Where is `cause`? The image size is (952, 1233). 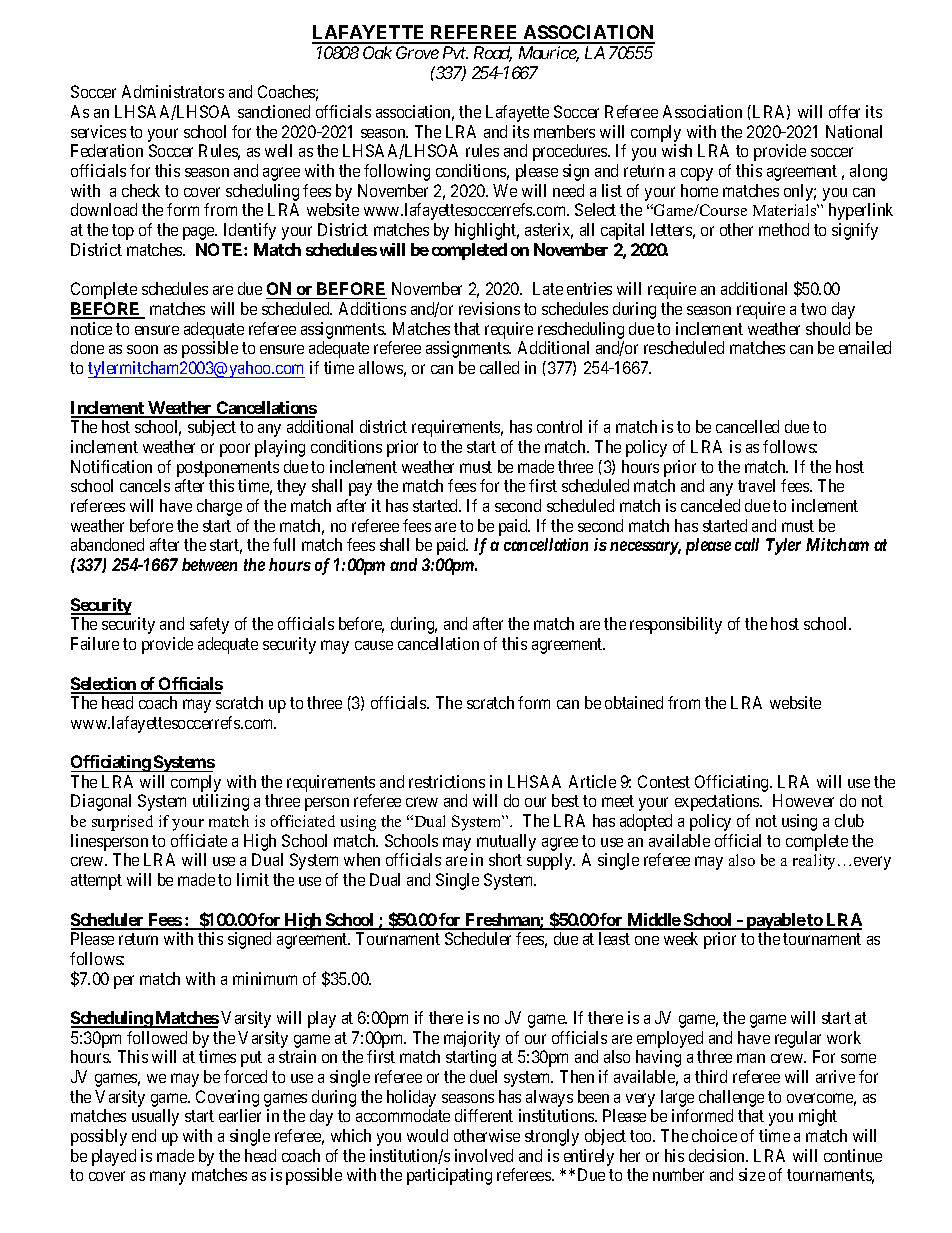
cause is located at coordinates (374, 645).
